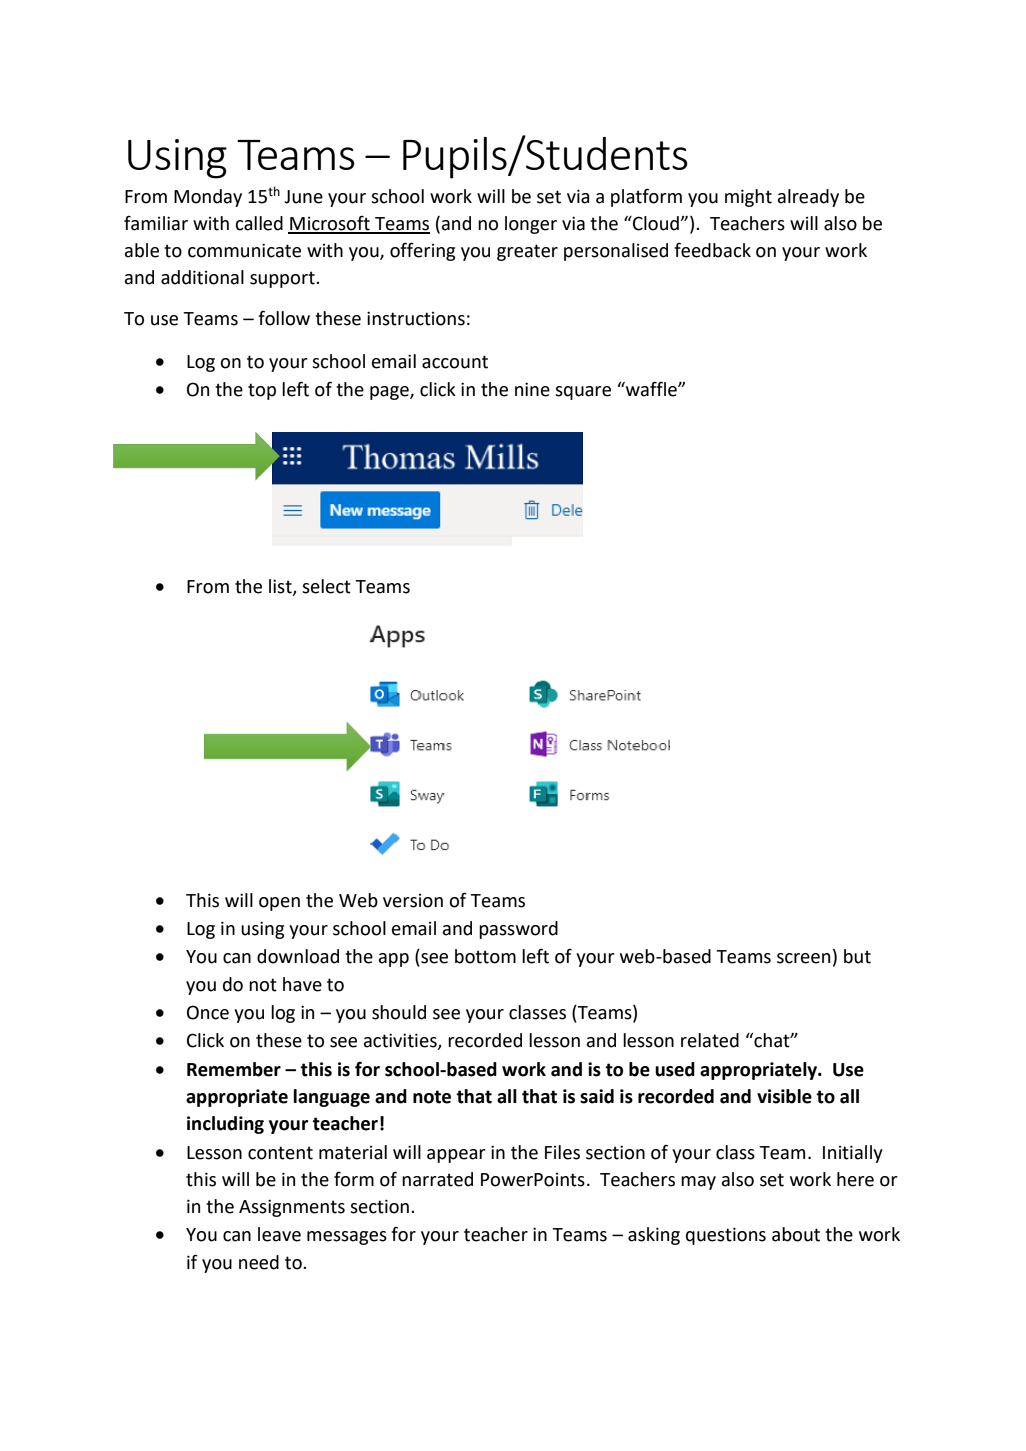  What do you see at coordinates (748, 198) in the page?
I see `might` at bounding box center [748, 198].
